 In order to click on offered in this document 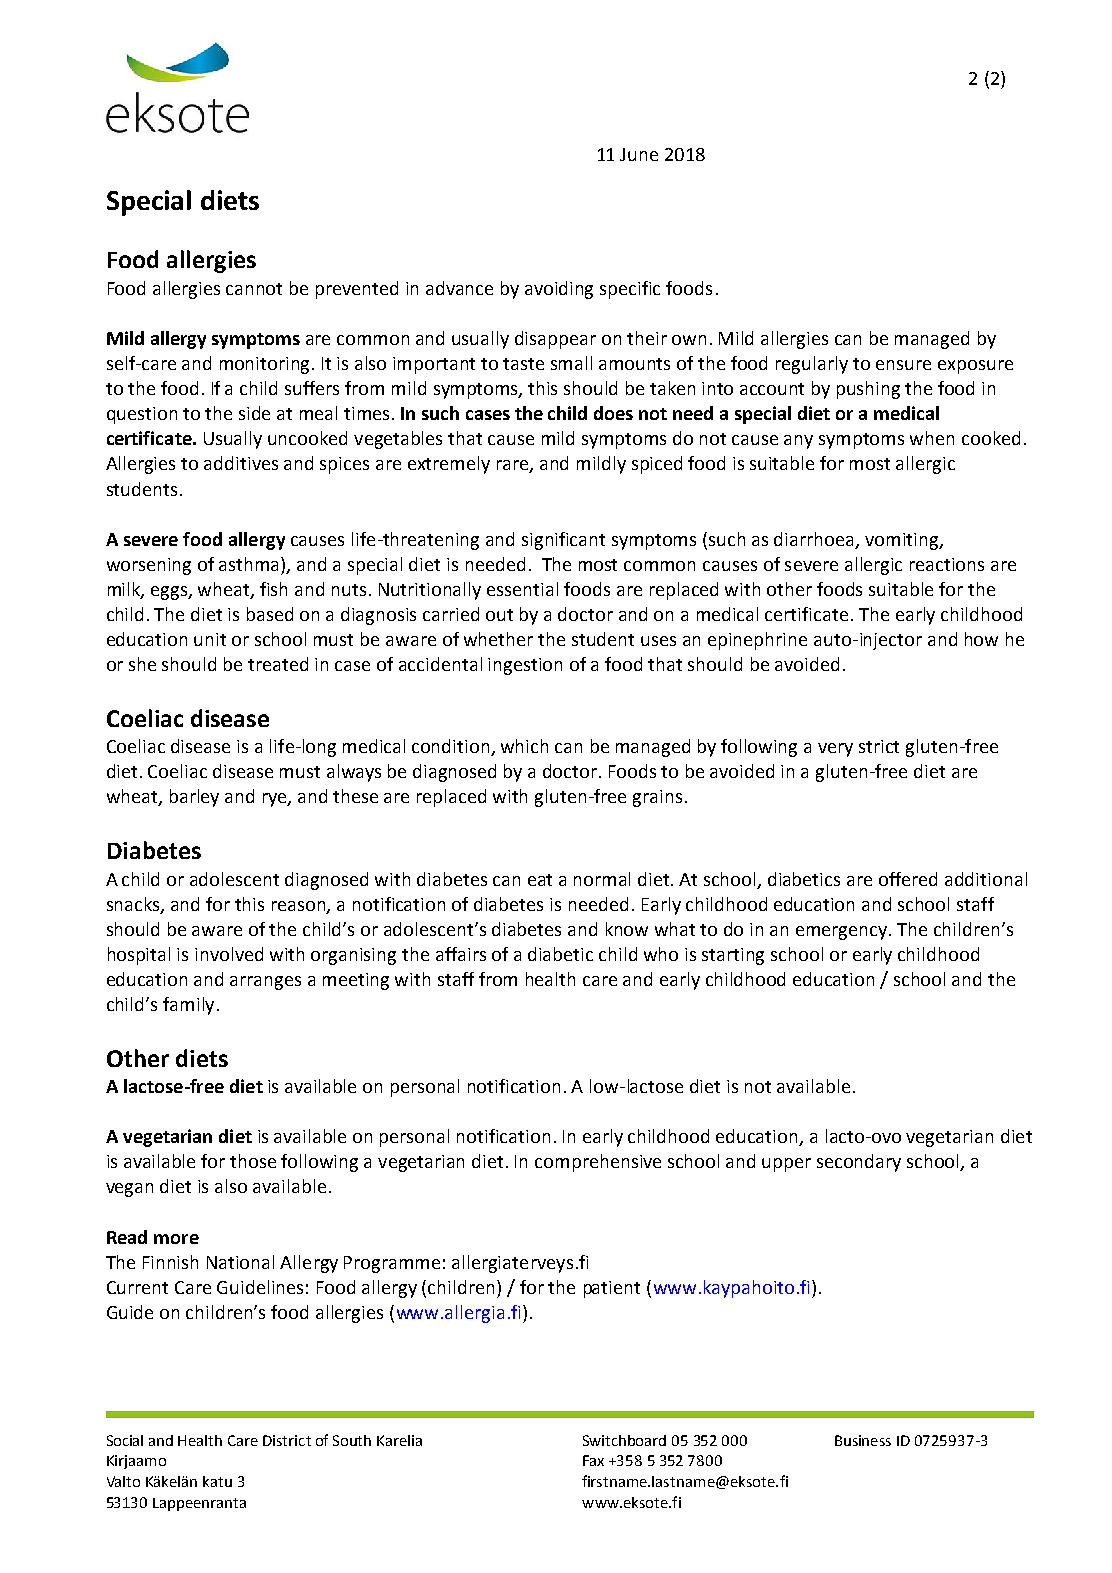, I will do `click(908, 879)`.
